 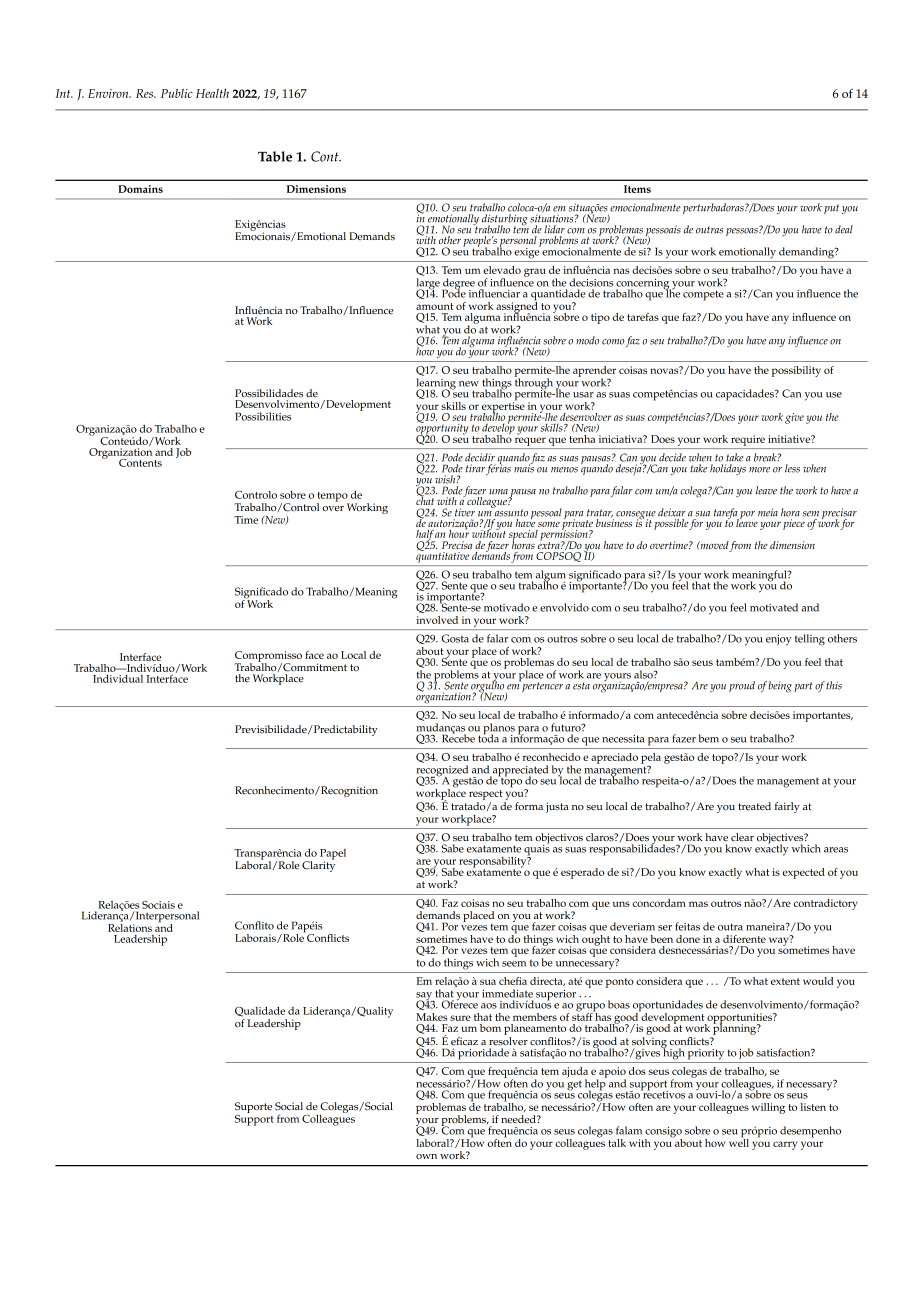 I want to click on put, so click(x=831, y=209).
